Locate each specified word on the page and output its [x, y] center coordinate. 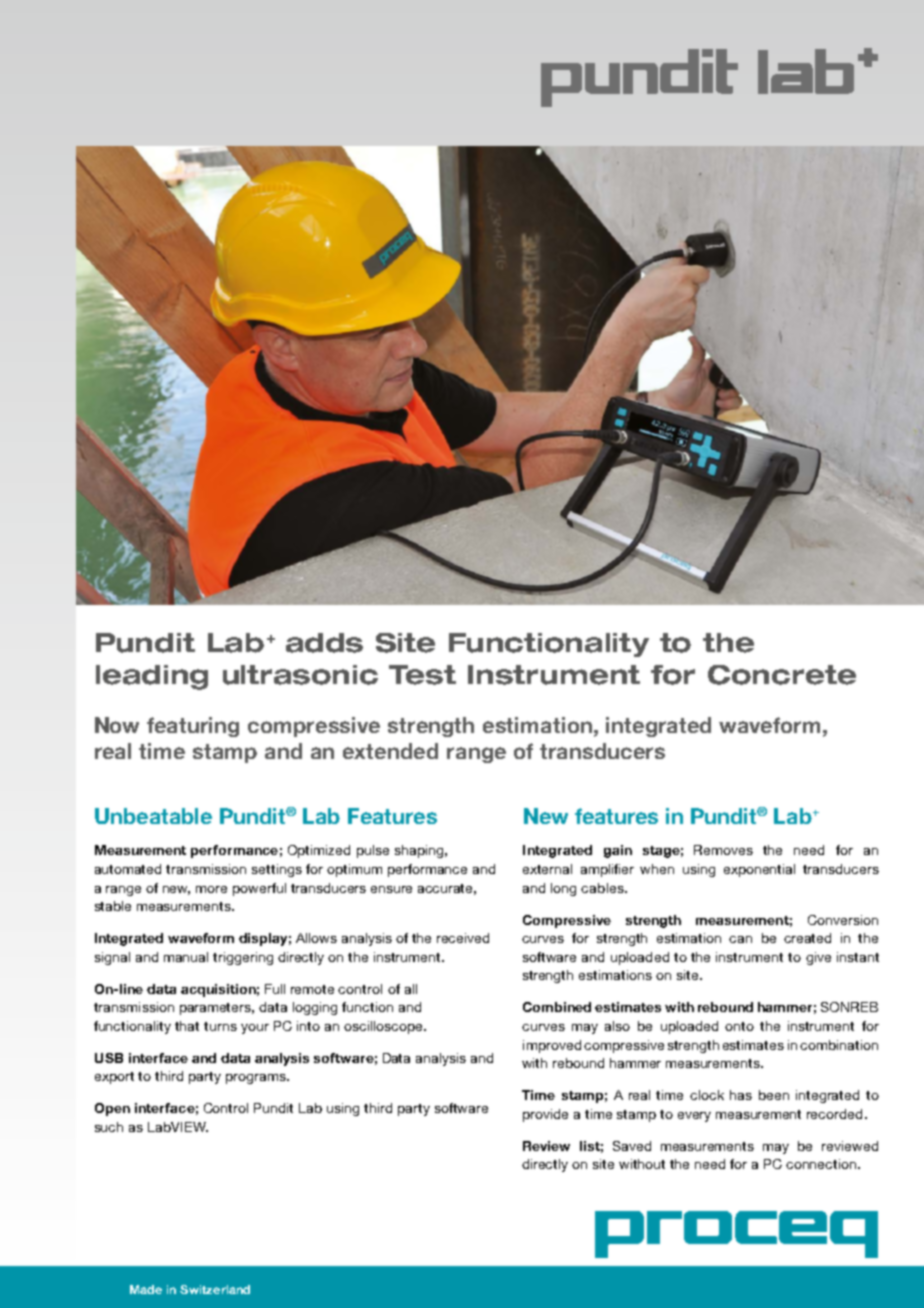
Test [422, 675]
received [463, 938]
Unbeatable [153, 816]
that [187, 1026]
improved [552, 1046]
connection [822, 1164]
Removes [723, 850]
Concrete [782, 675]
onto [739, 1026]
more [211, 889]
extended [390, 751]
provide [545, 1115]
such [109, 1127]
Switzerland [215, 1289]
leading [152, 677]
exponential [759, 870]
